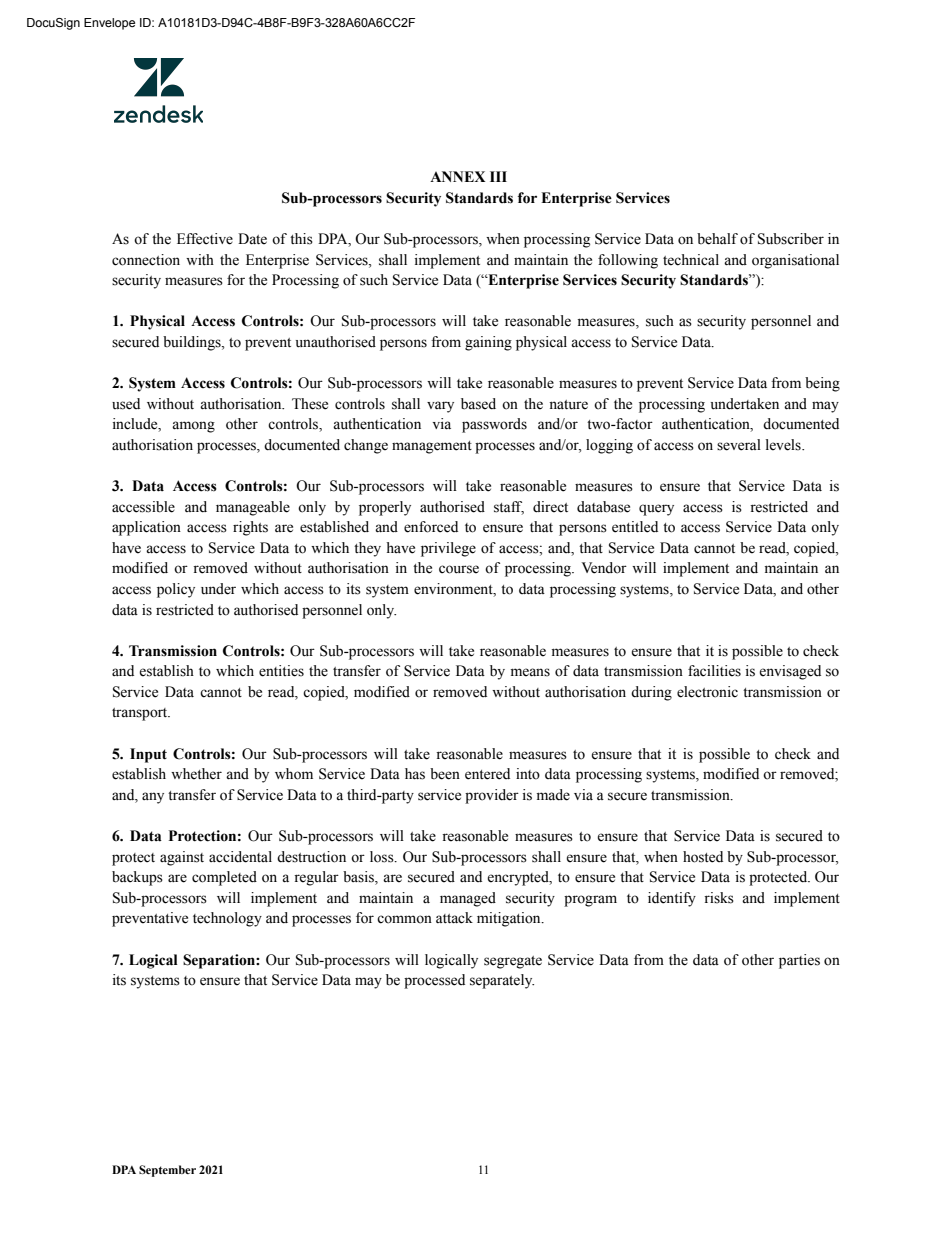 This screenshot has height=1233, width=952. I want to click on technology, so click(227, 919).
